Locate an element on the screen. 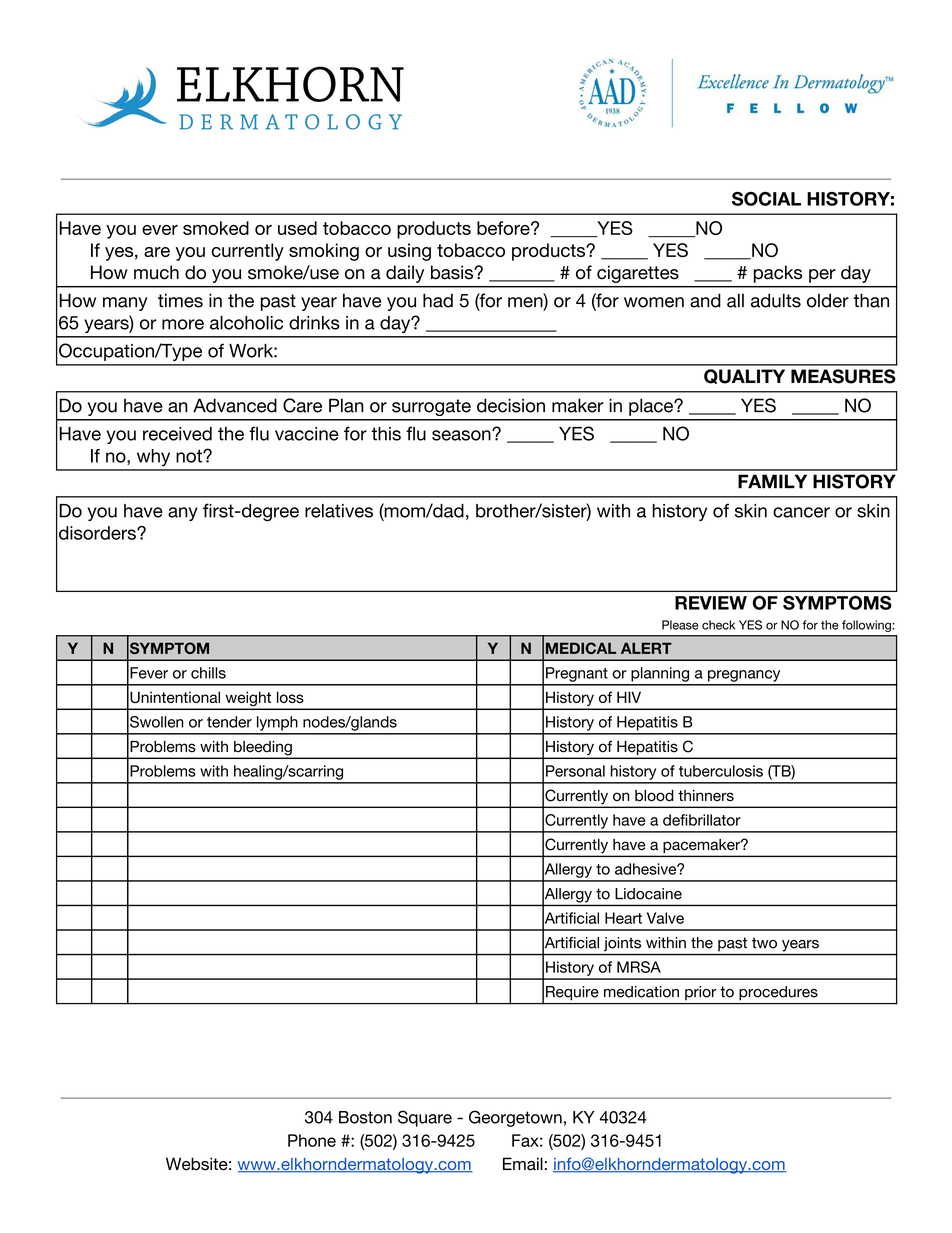 This screenshot has width=952, height=1233. basis is located at coordinates (453, 272).
